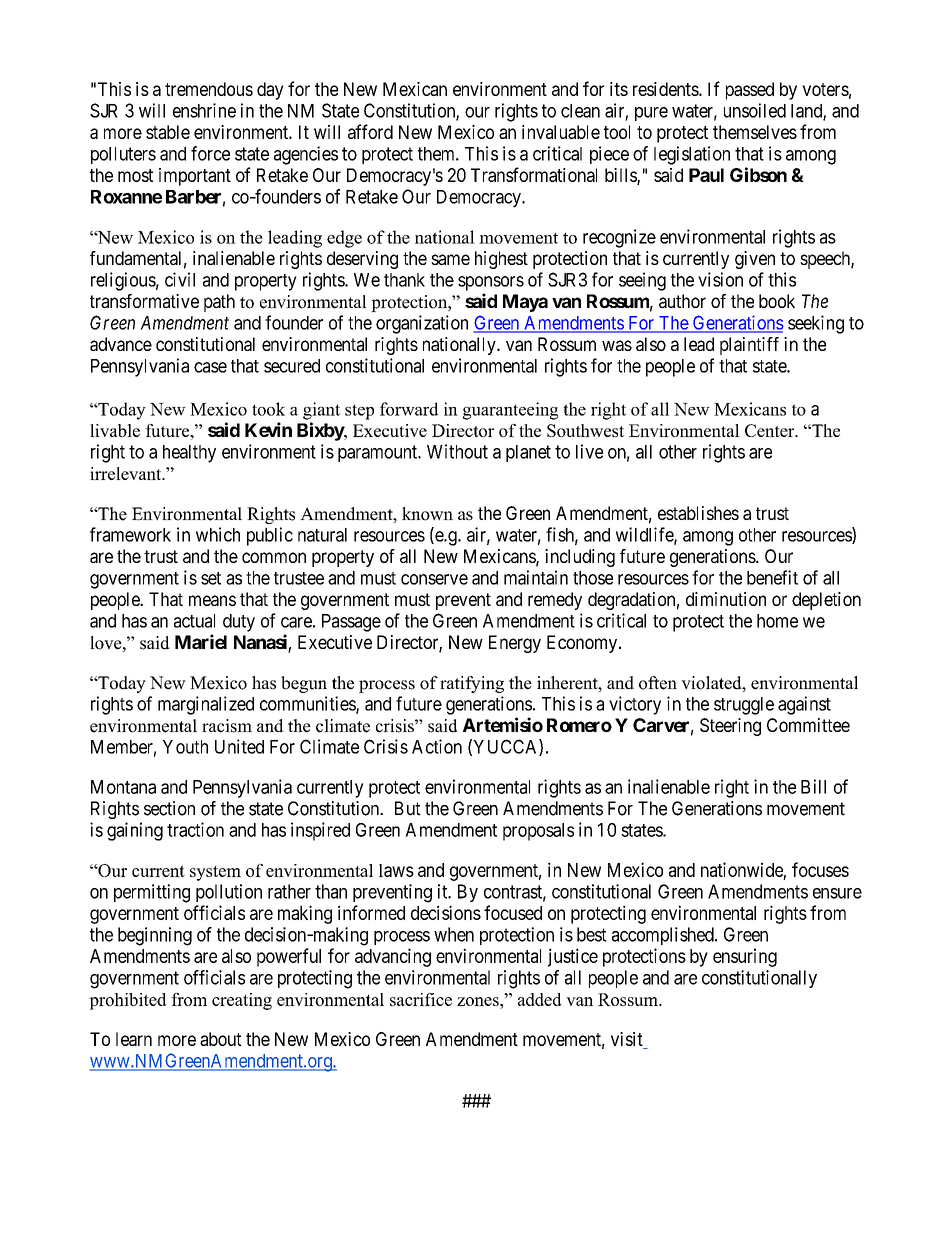 This screenshot has height=1233, width=952. I want to click on enshrine, so click(204, 110).
